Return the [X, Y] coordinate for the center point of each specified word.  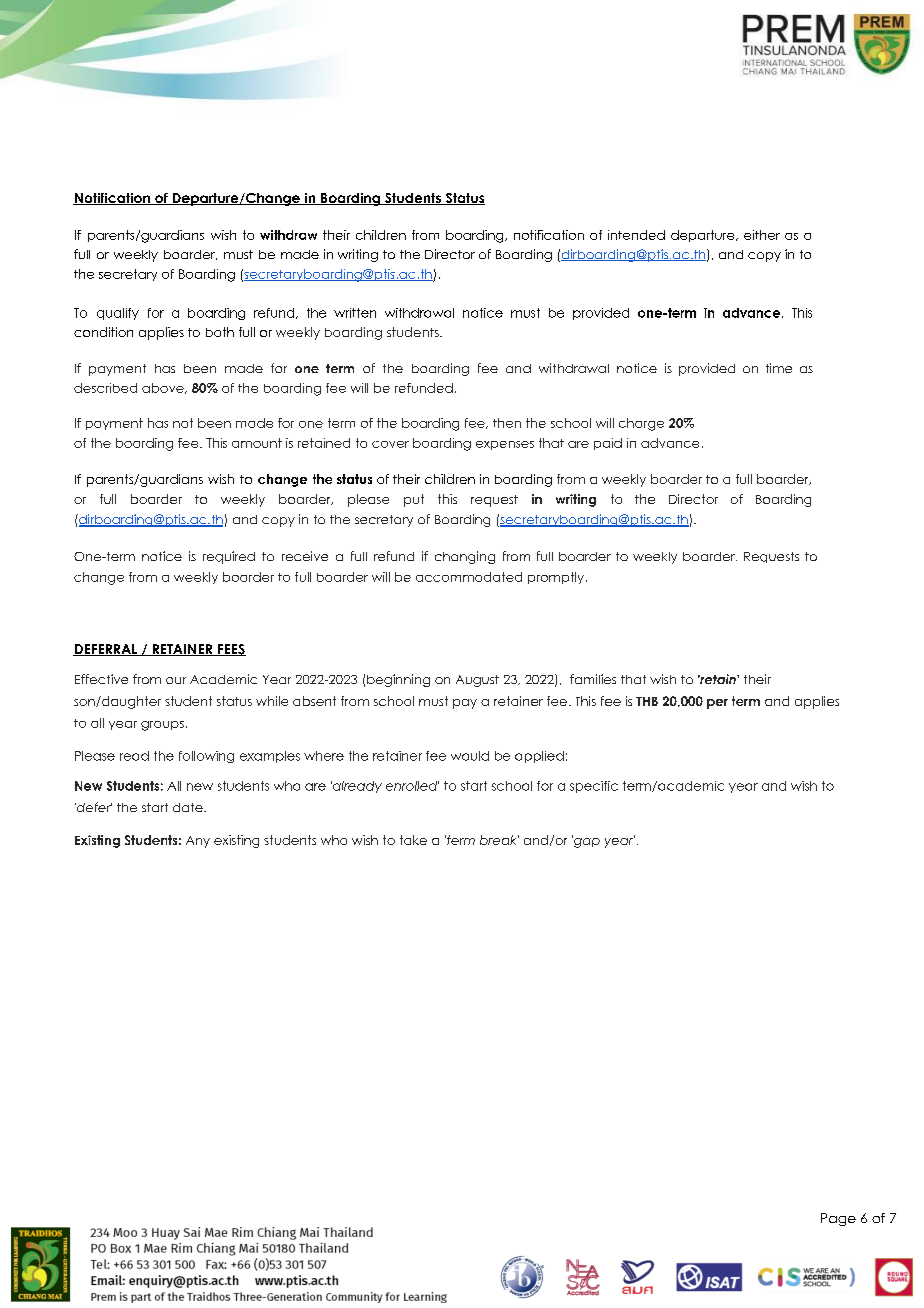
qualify [118, 314]
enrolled [412, 786]
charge [641, 424]
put [414, 500]
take [413, 840]
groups [162, 726]
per [717, 704]
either [762, 235]
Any [198, 842]
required [229, 557]
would [470, 756]
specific [594, 787]
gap [586, 841]
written [355, 313]
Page [838, 1219]
